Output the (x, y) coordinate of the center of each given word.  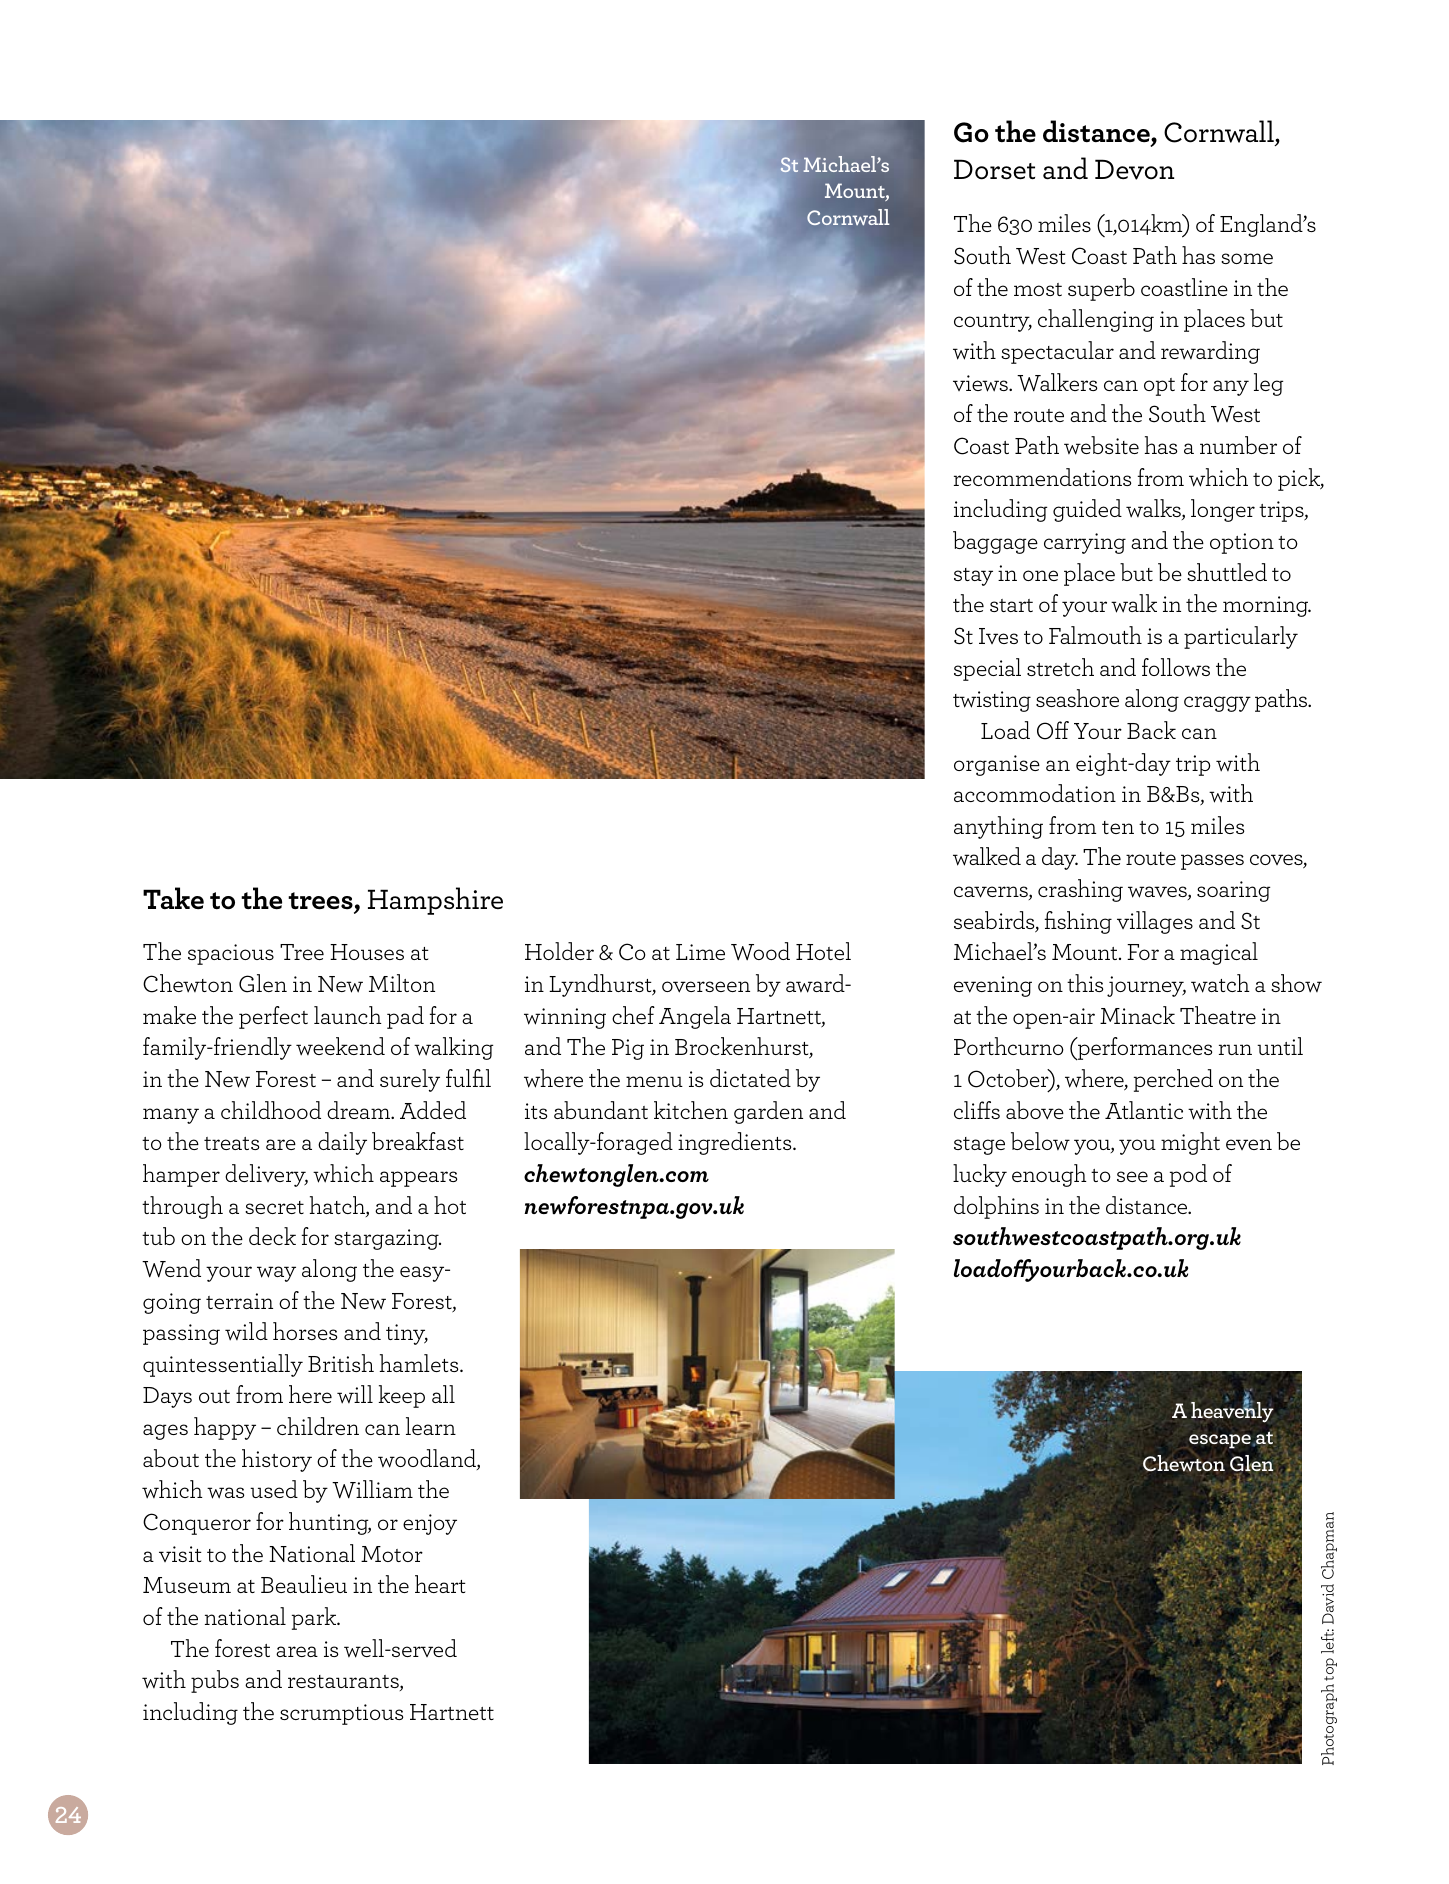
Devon (1134, 169)
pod (1188, 1175)
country (993, 323)
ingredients (736, 1143)
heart (440, 1584)
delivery (266, 1175)
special (987, 669)
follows (1176, 667)
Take (173, 898)
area (297, 1651)
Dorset (994, 169)
